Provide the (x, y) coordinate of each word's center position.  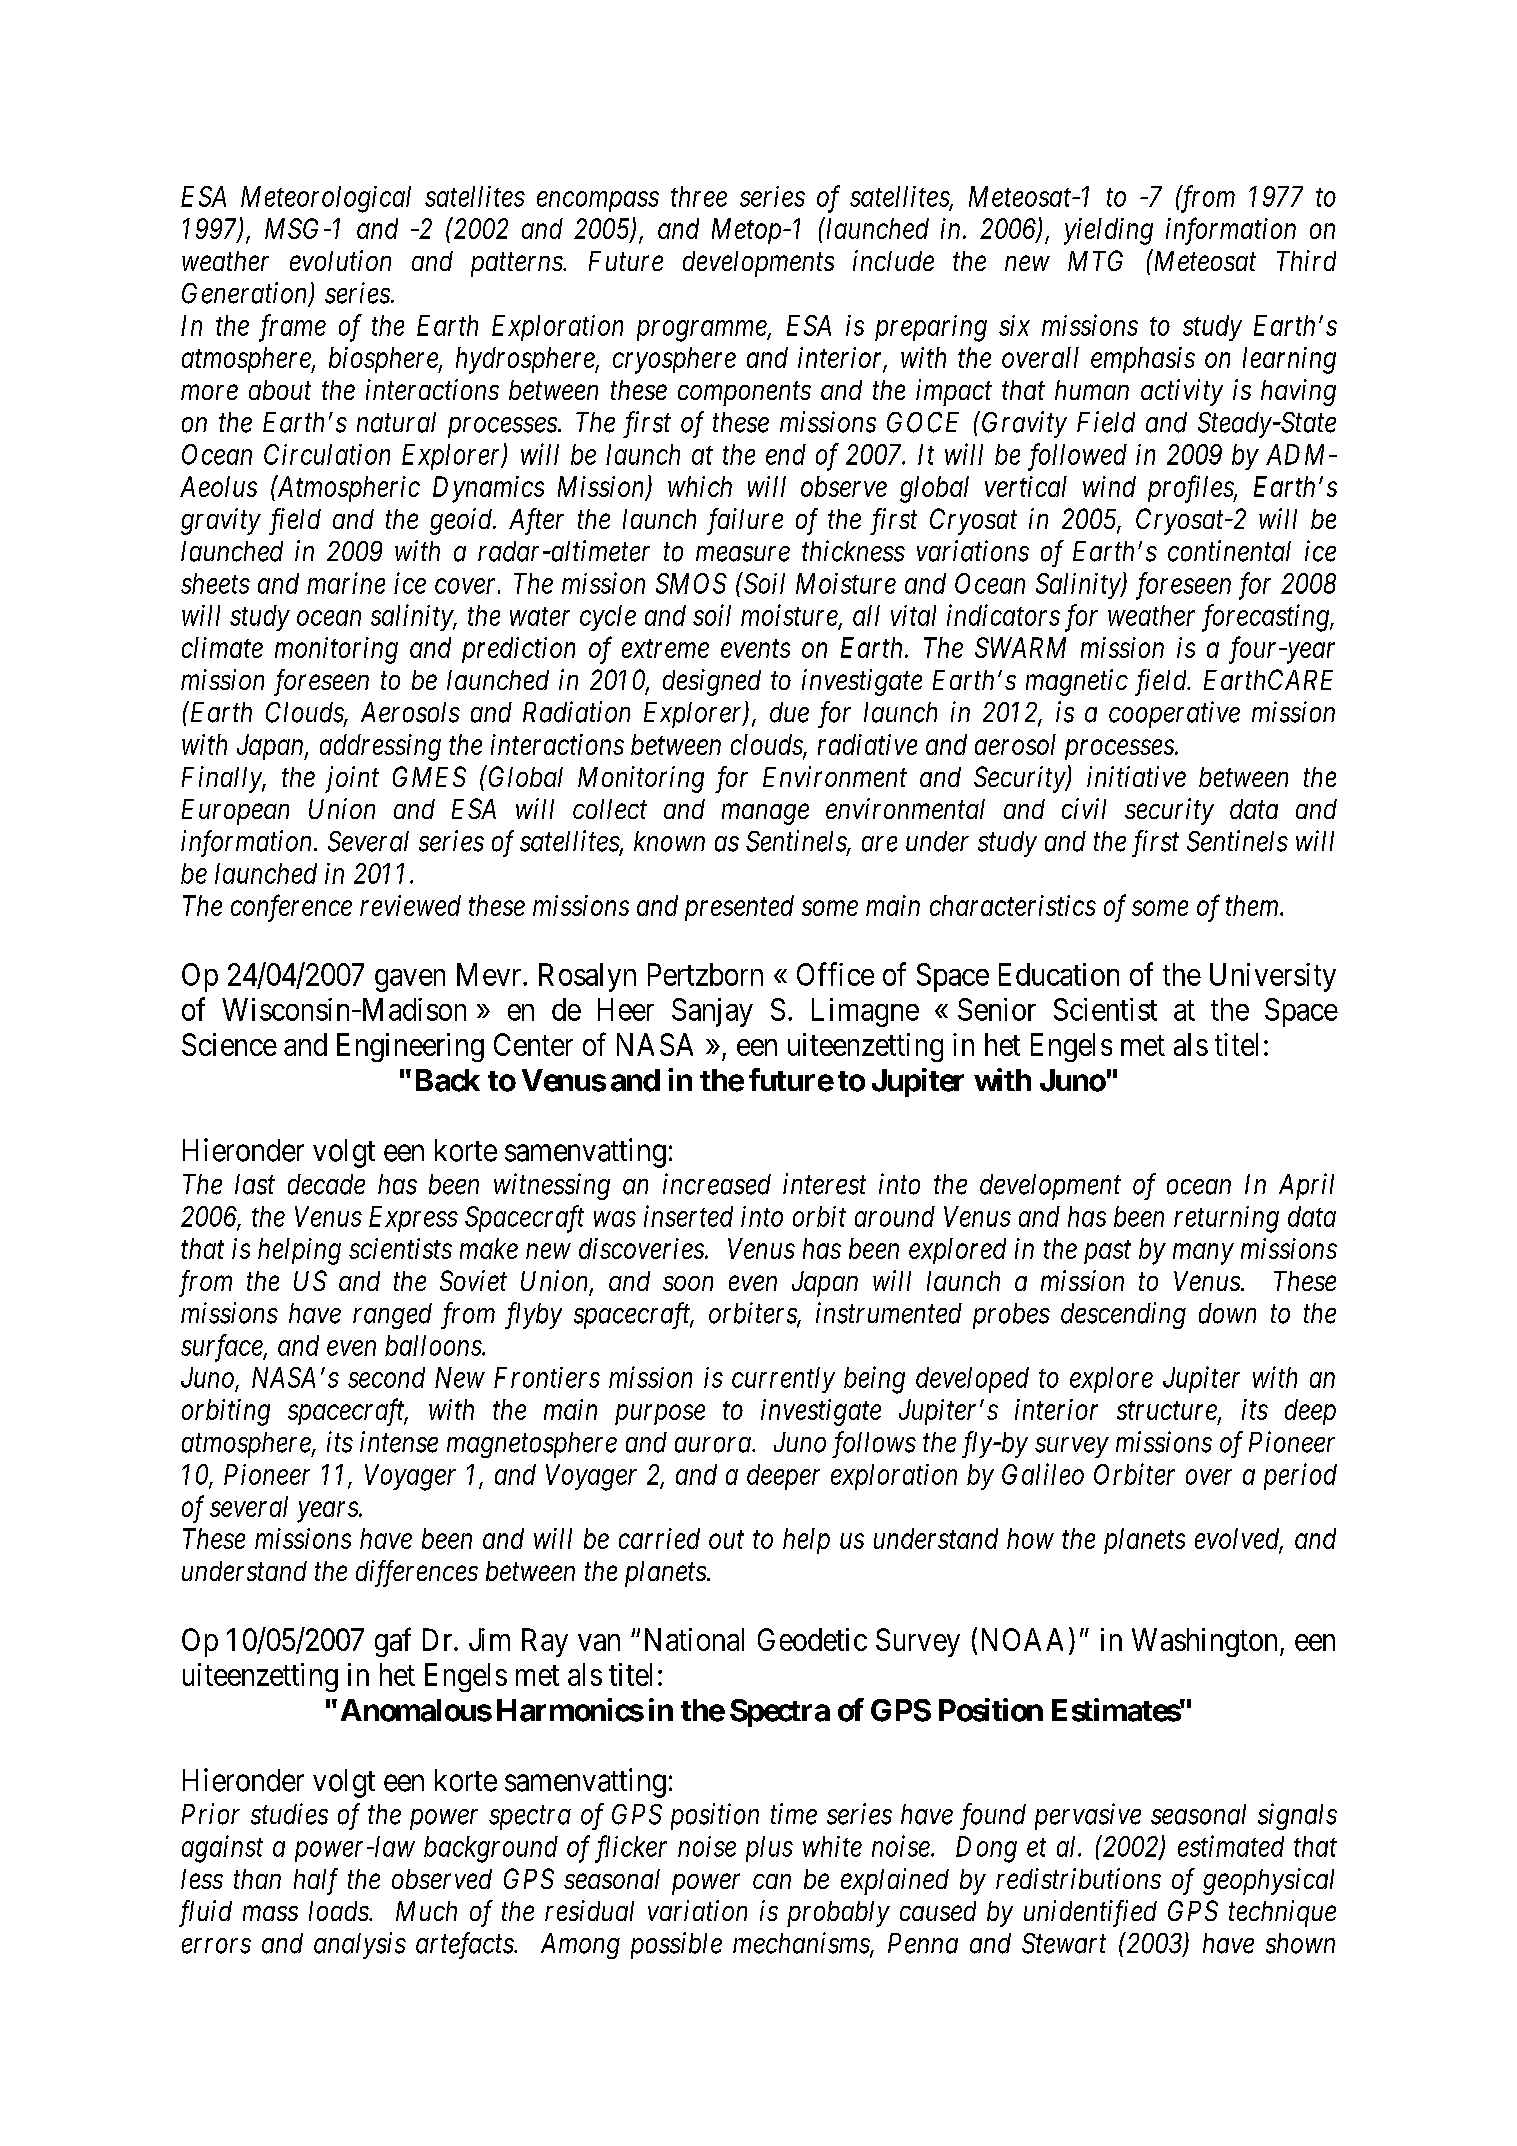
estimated (1231, 1846)
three (699, 196)
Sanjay (712, 1012)
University (1273, 977)
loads (339, 1911)
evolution (340, 260)
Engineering (410, 1047)
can (772, 1881)
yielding (1108, 231)
